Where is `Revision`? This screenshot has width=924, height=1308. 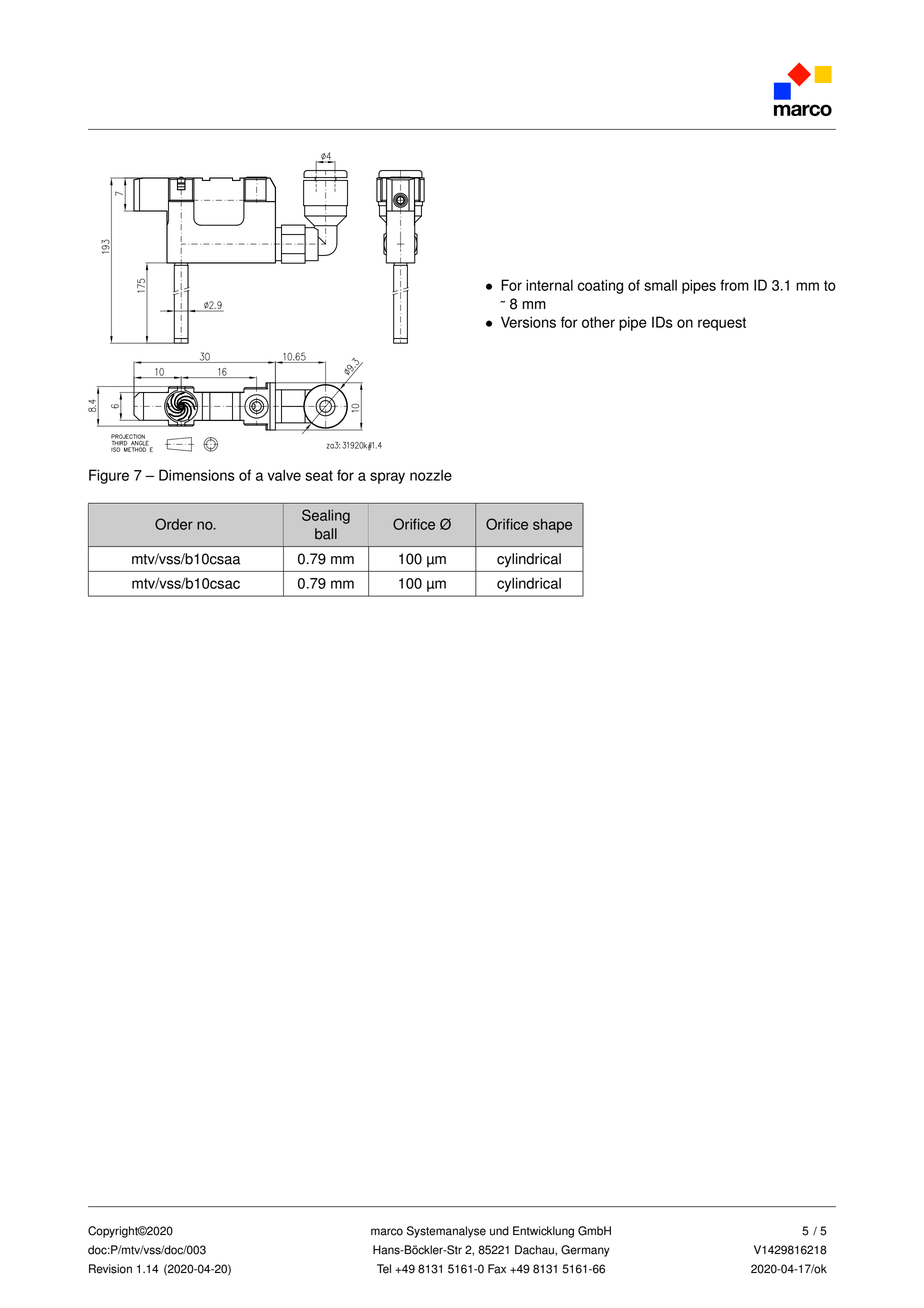
Revision is located at coordinates (110, 1269).
